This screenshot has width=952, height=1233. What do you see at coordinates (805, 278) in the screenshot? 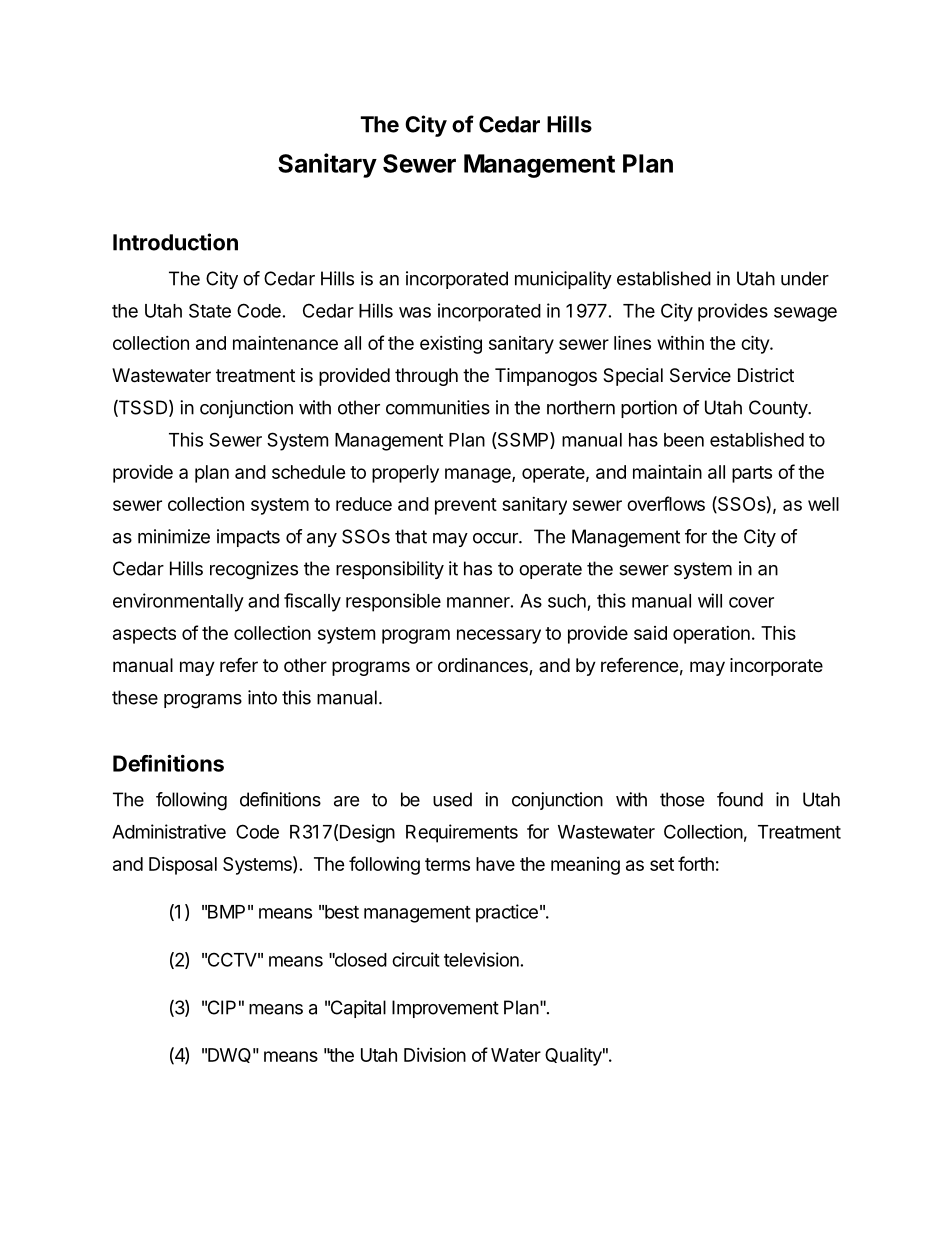
I see `under` at bounding box center [805, 278].
